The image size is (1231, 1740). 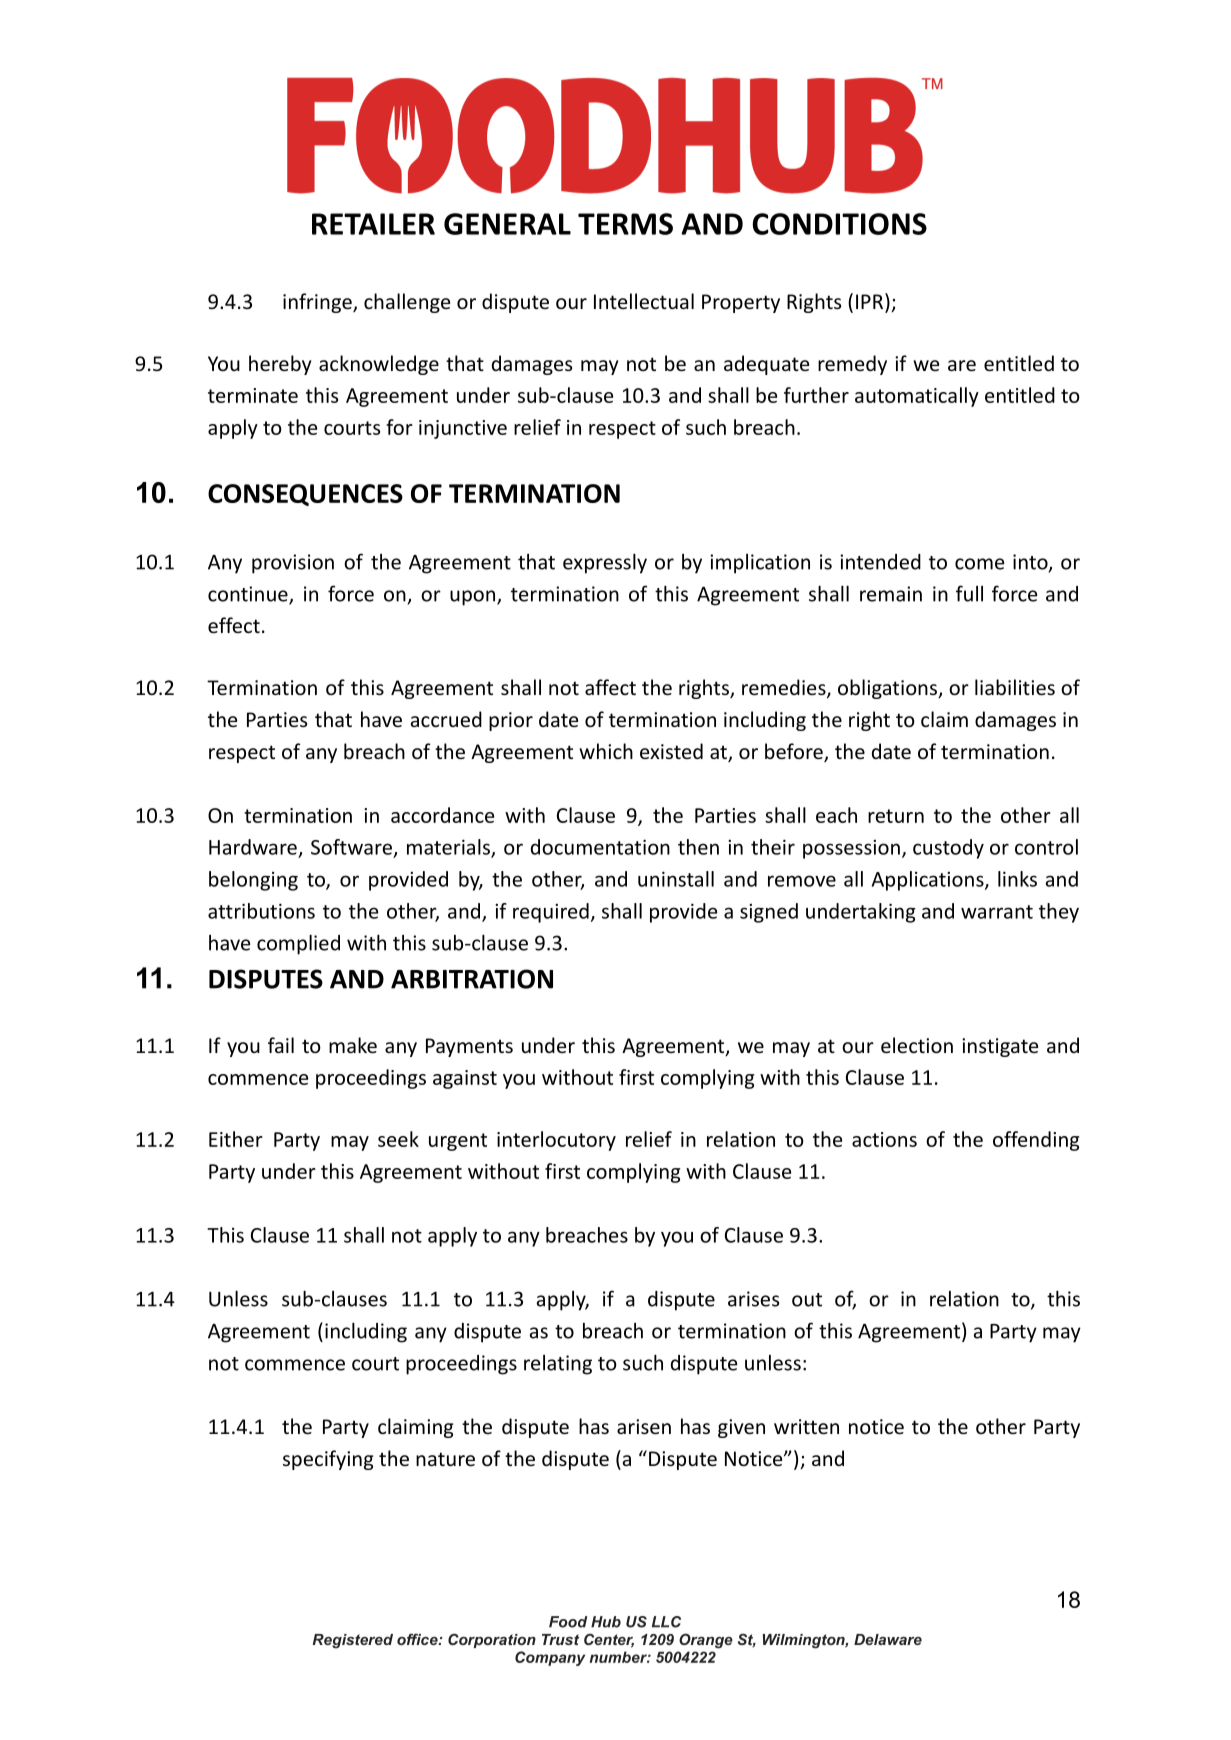 I want to click on Intellectual, so click(x=644, y=301).
